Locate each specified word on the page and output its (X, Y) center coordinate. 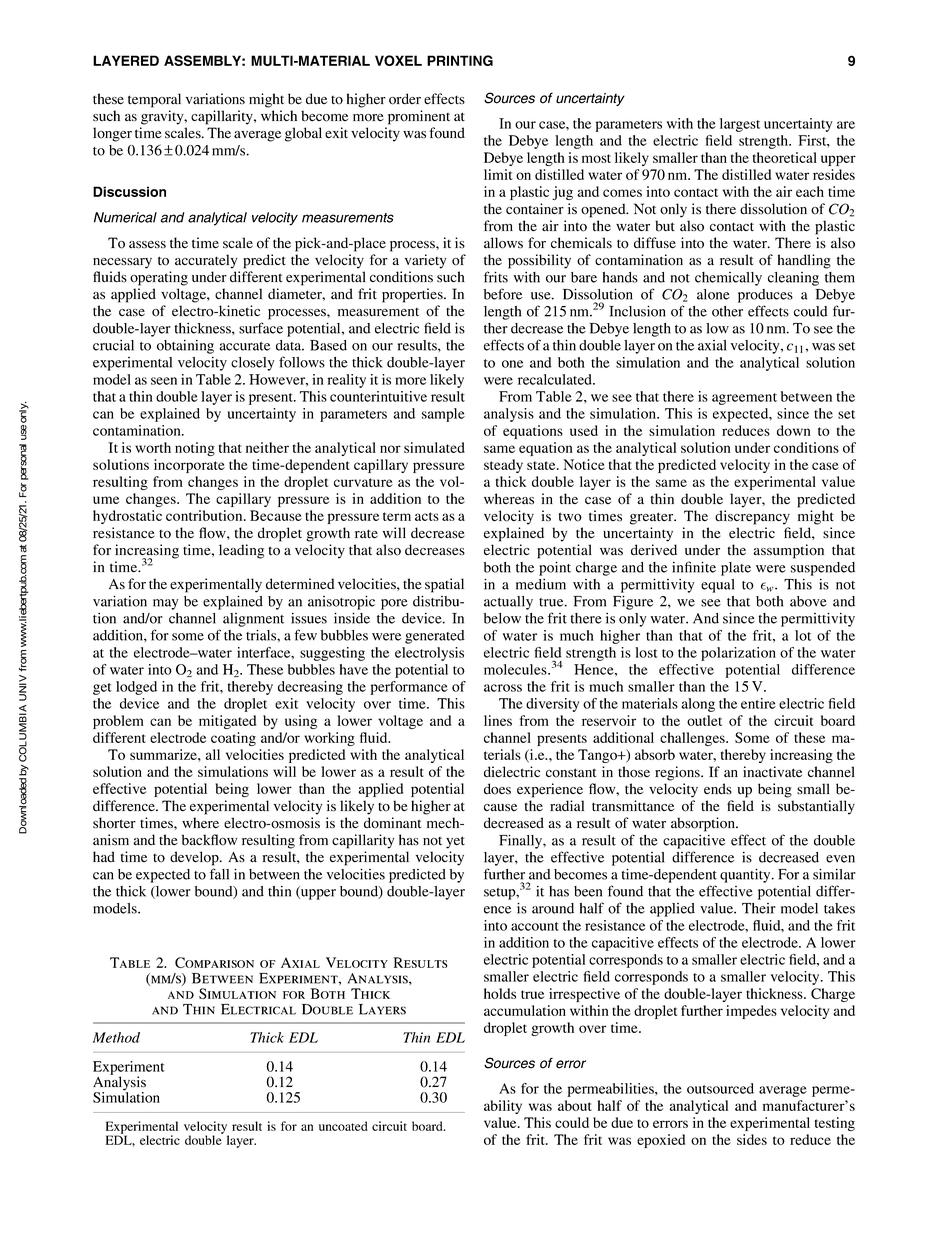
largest (740, 125)
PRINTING (460, 60)
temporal (154, 100)
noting (195, 449)
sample (443, 415)
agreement (744, 399)
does (497, 789)
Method (116, 1037)
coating (233, 739)
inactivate (772, 771)
